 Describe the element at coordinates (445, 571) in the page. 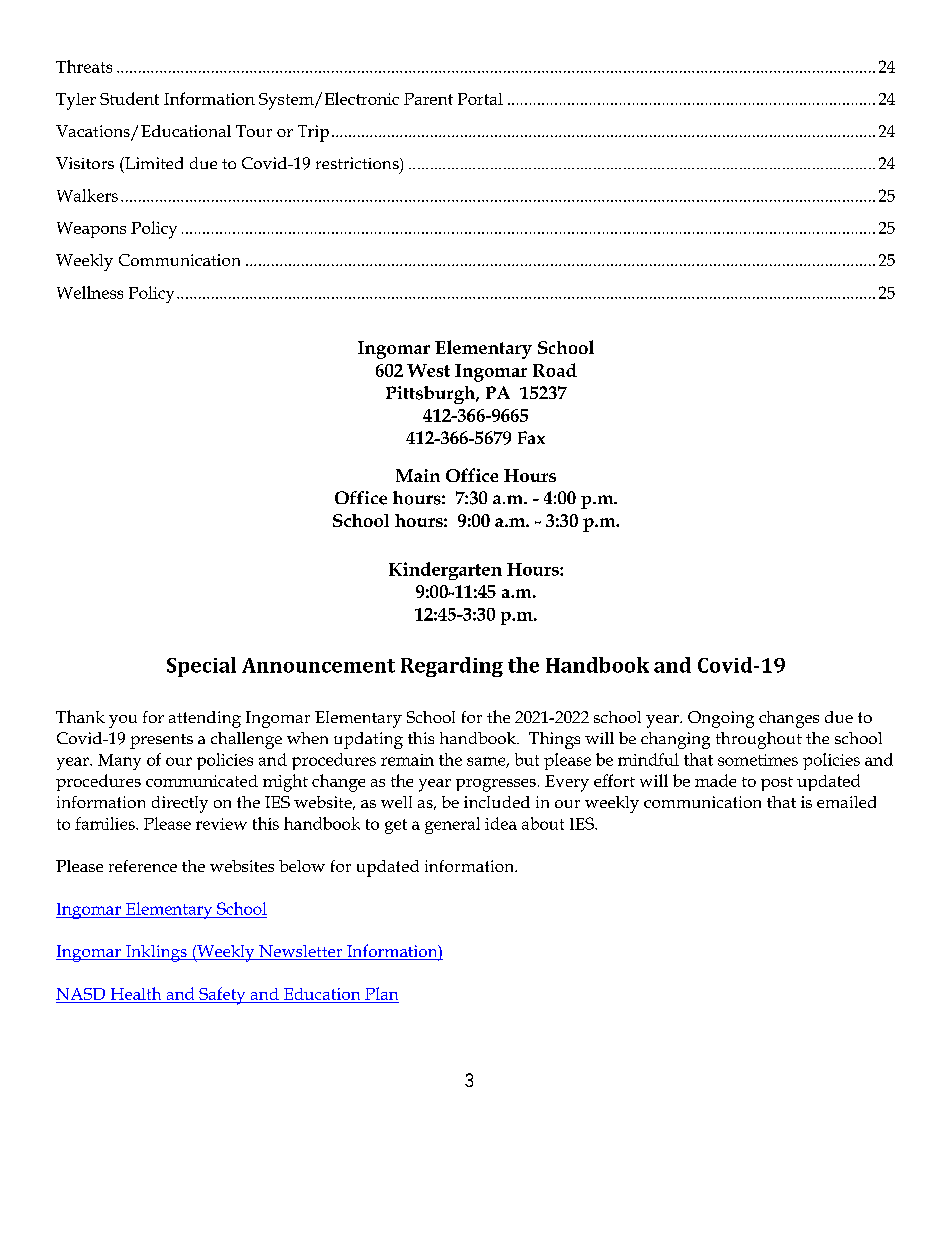

I see `Kindergarten` at that location.
